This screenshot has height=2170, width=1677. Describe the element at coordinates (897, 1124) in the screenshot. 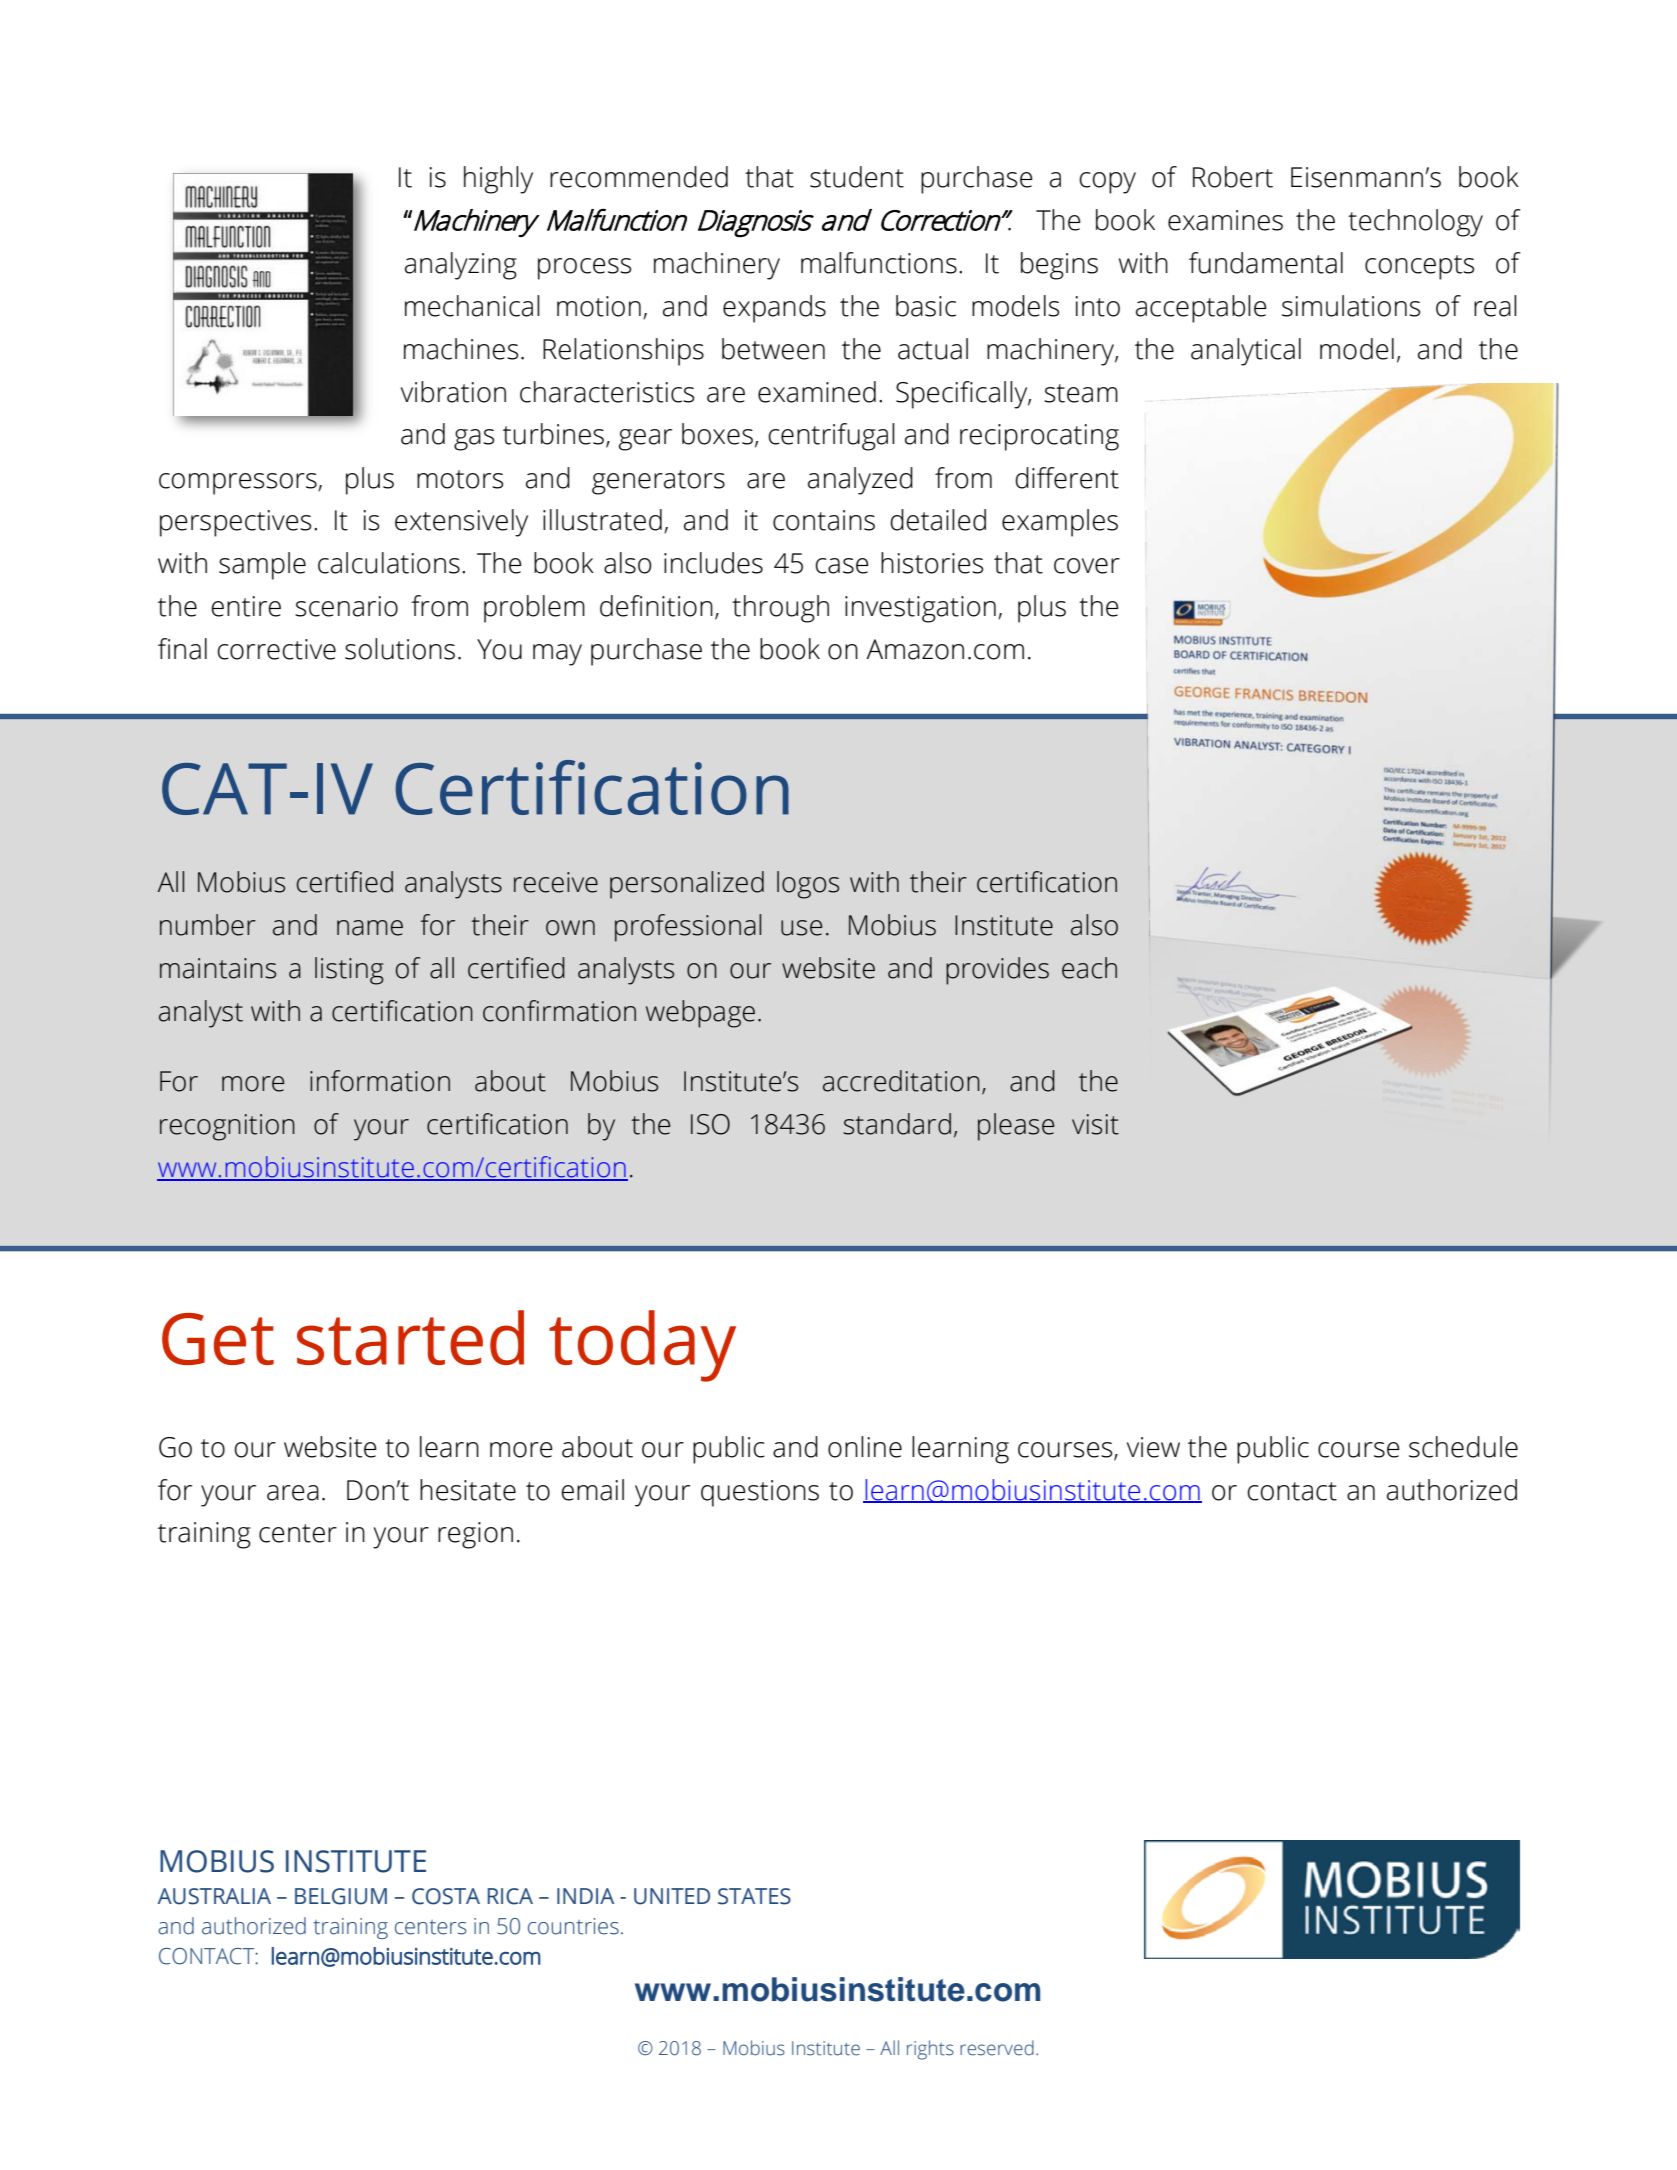

I see `standard` at that location.
